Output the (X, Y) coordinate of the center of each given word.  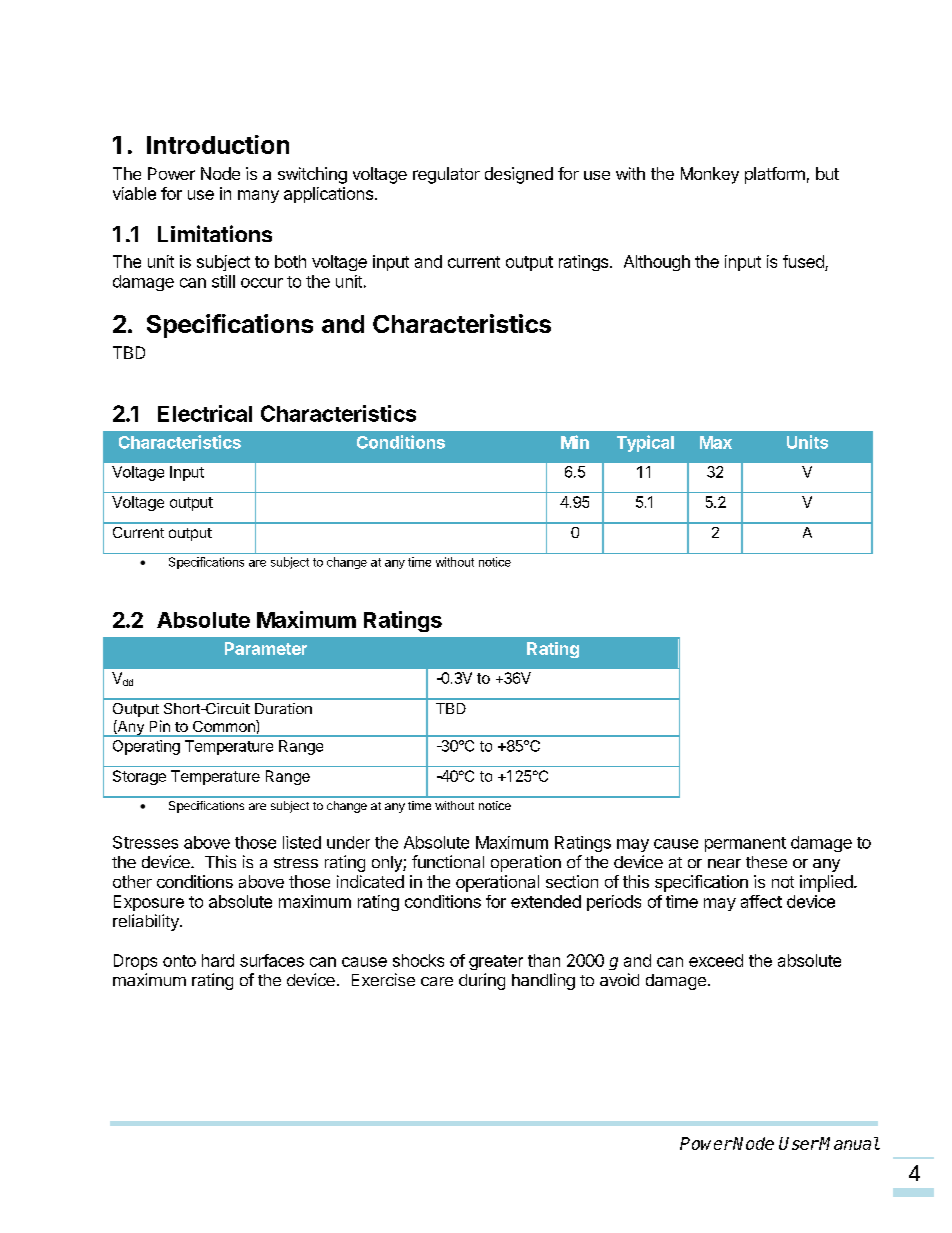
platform (775, 175)
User (799, 1143)
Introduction (218, 144)
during (482, 981)
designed (519, 175)
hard (218, 960)
